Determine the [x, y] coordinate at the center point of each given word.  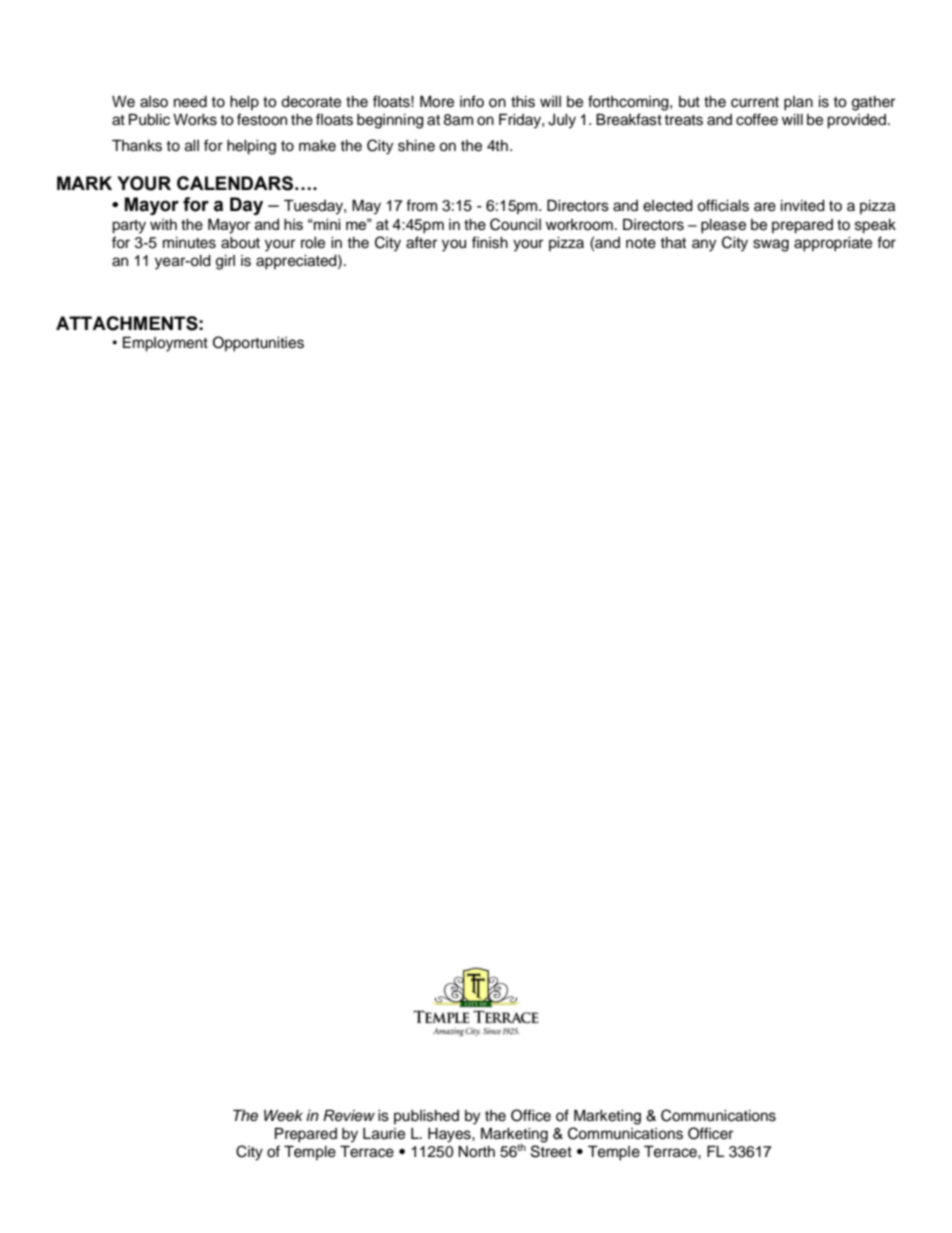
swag [771, 245]
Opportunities [258, 344]
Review [349, 1115]
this [523, 102]
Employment [165, 344]
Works [195, 120]
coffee [757, 119]
